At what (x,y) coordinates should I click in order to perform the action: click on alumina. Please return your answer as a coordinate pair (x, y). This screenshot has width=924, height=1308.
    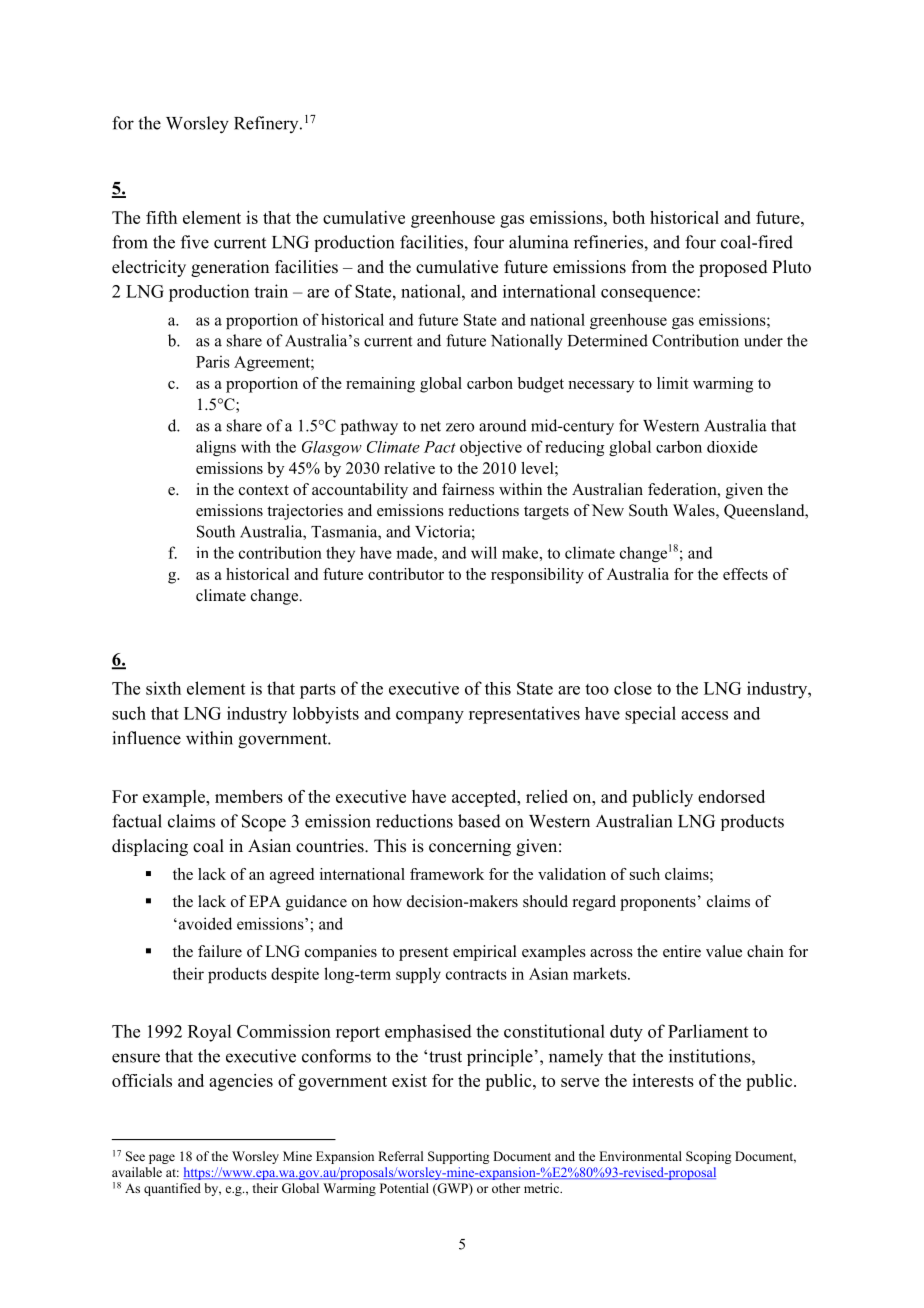
    Looking at the image, I should click on (539, 242).
